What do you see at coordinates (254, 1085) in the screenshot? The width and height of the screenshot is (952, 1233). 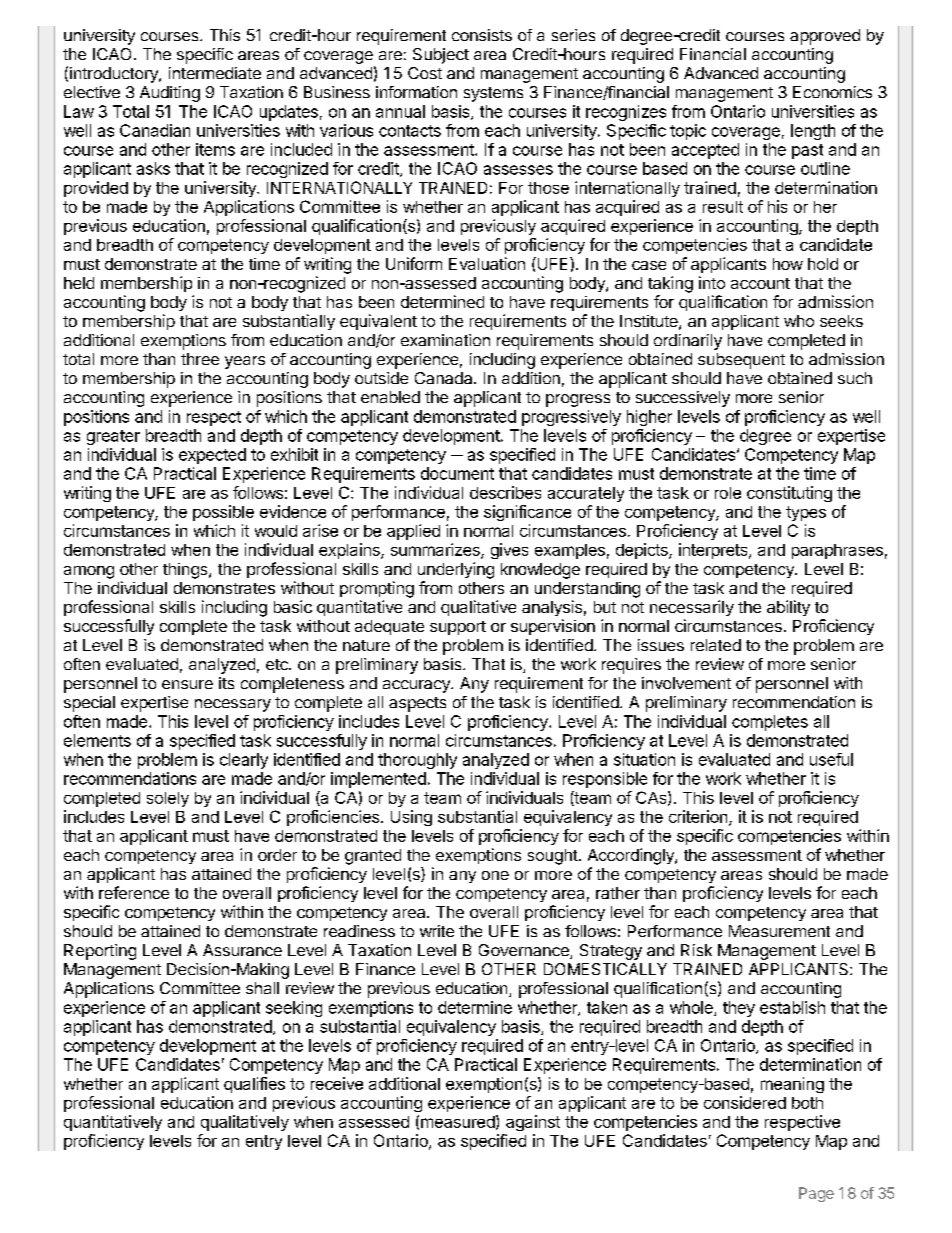 I see `qualifies` at bounding box center [254, 1085].
